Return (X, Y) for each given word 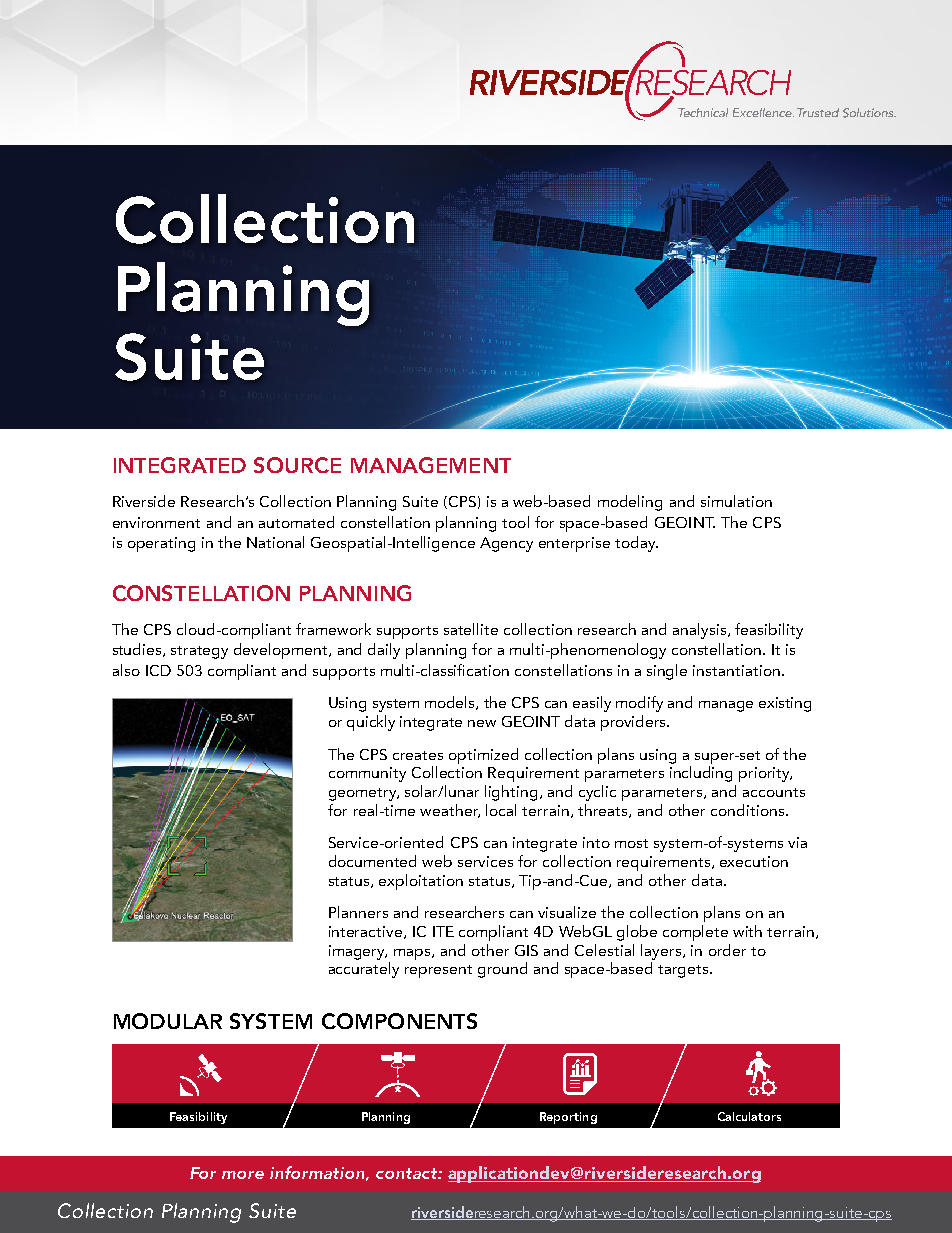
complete (695, 933)
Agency (506, 544)
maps (413, 954)
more (243, 1175)
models (451, 703)
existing (785, 704)
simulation (736, 501)
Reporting (568, 1118)
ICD (158, 670)
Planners (358, 912)
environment (156, 522)
